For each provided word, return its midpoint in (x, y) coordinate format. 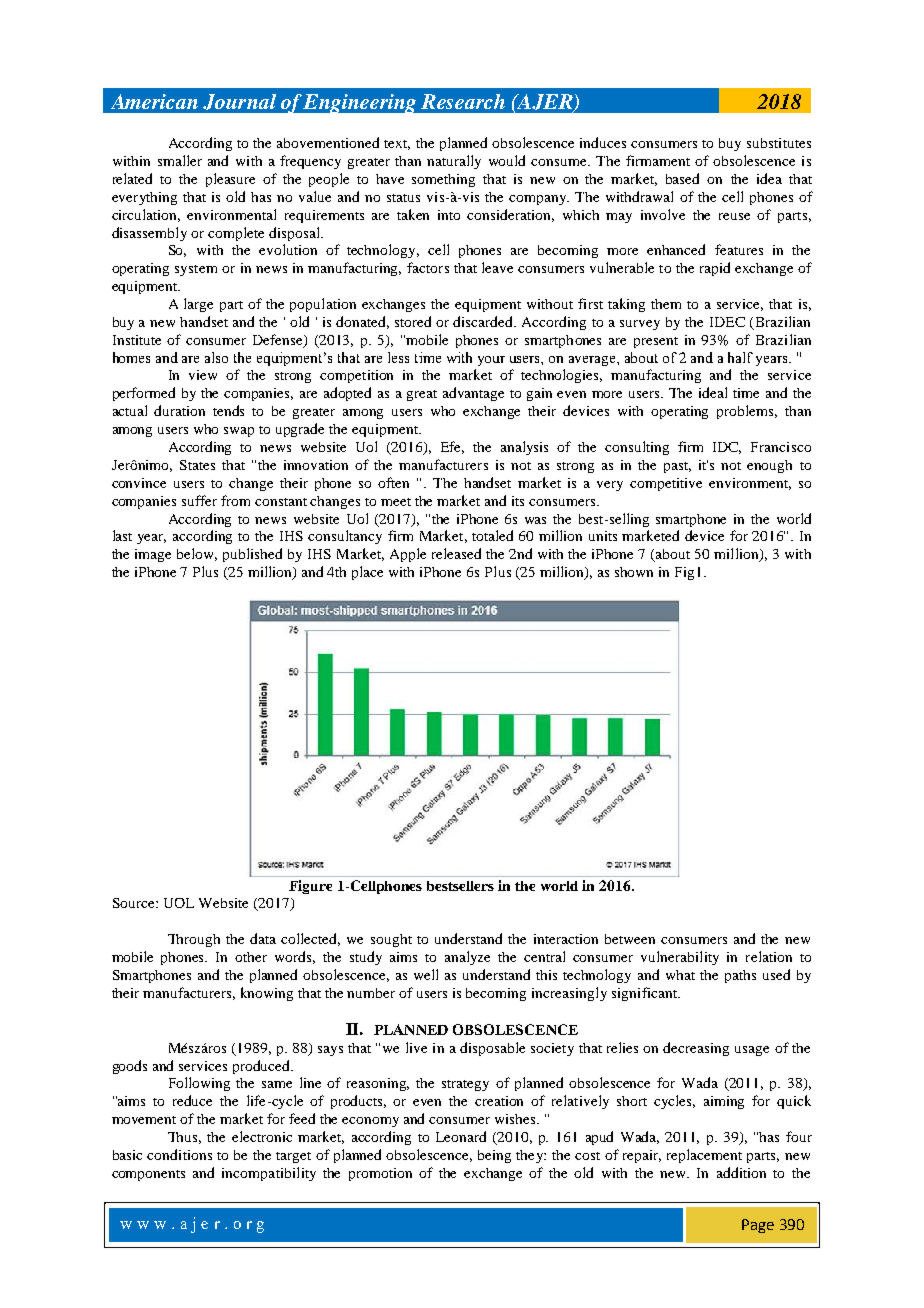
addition (741, 1172)
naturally (454, 162)
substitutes (779, 143)
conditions (179, 1154)
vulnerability (680, 958)
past (677, 467)
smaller (180, 160)
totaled (492, 535)
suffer (199, 500)
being (494, 1156)
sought (391, 940)
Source (135, 903)
